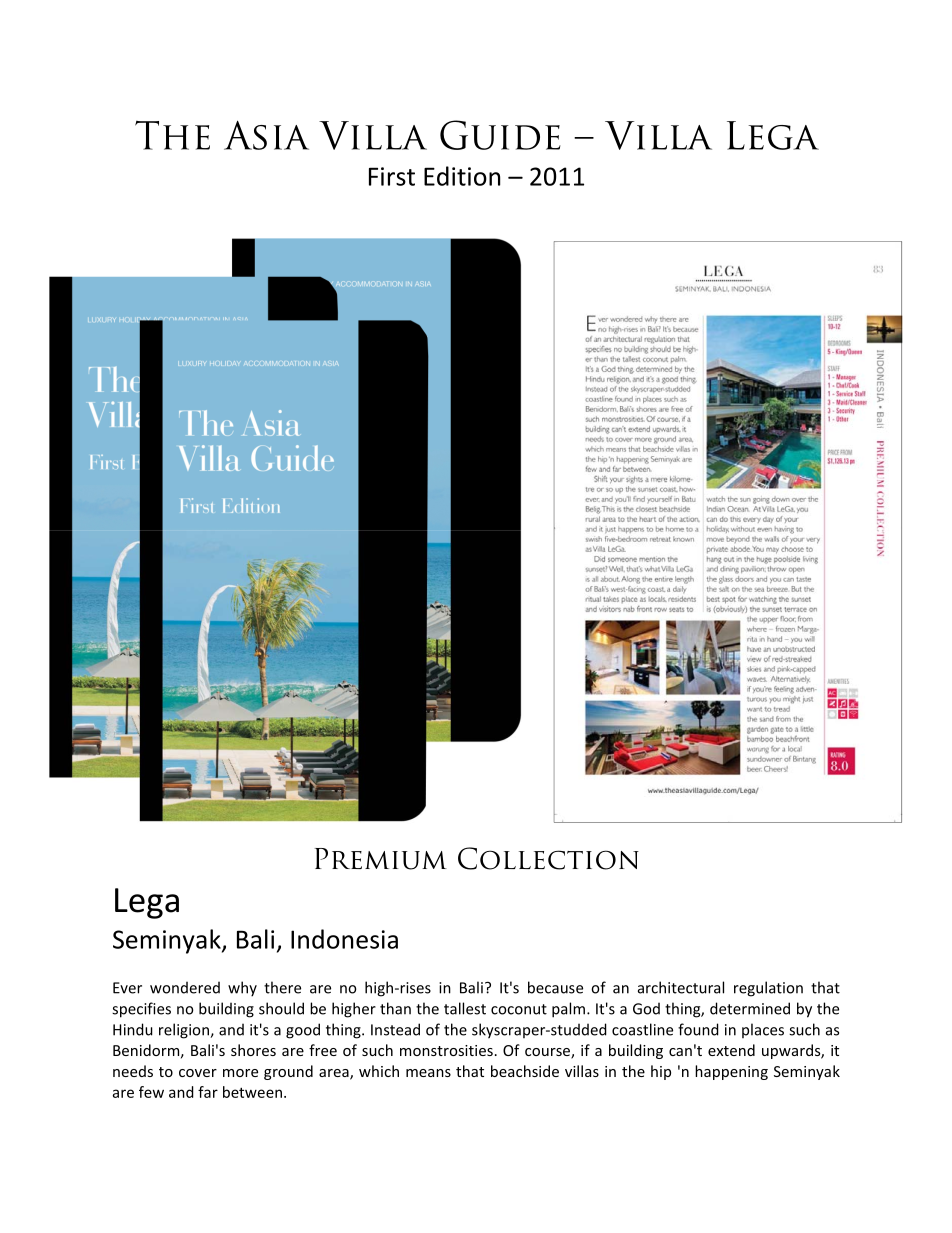 Image resolution: width=952 pixels, height=1233 pixels. I want to click on Premium, so click(381, 859).
